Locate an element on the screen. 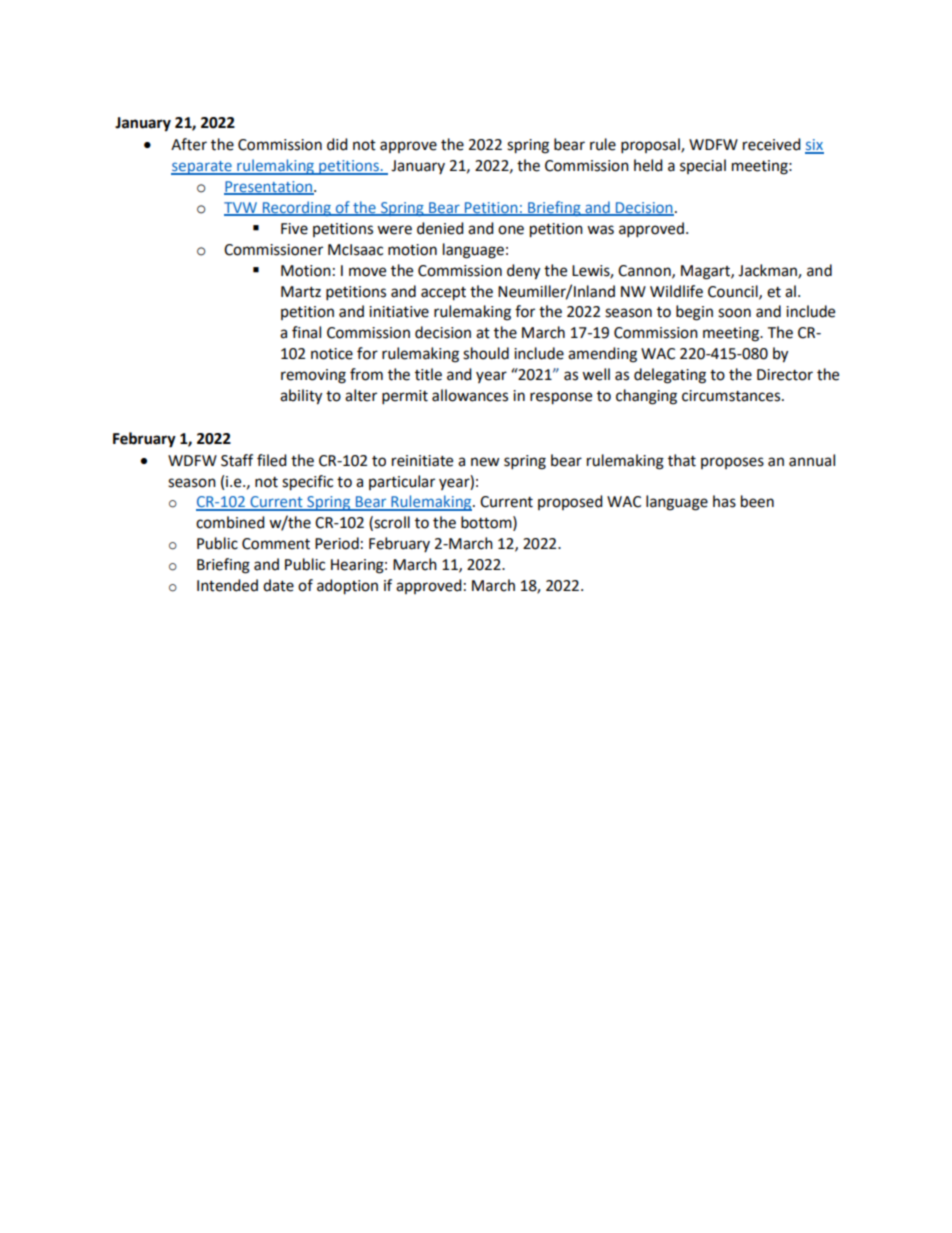 The image size is (952, 1233). should is located at coordinates (486, 353).
